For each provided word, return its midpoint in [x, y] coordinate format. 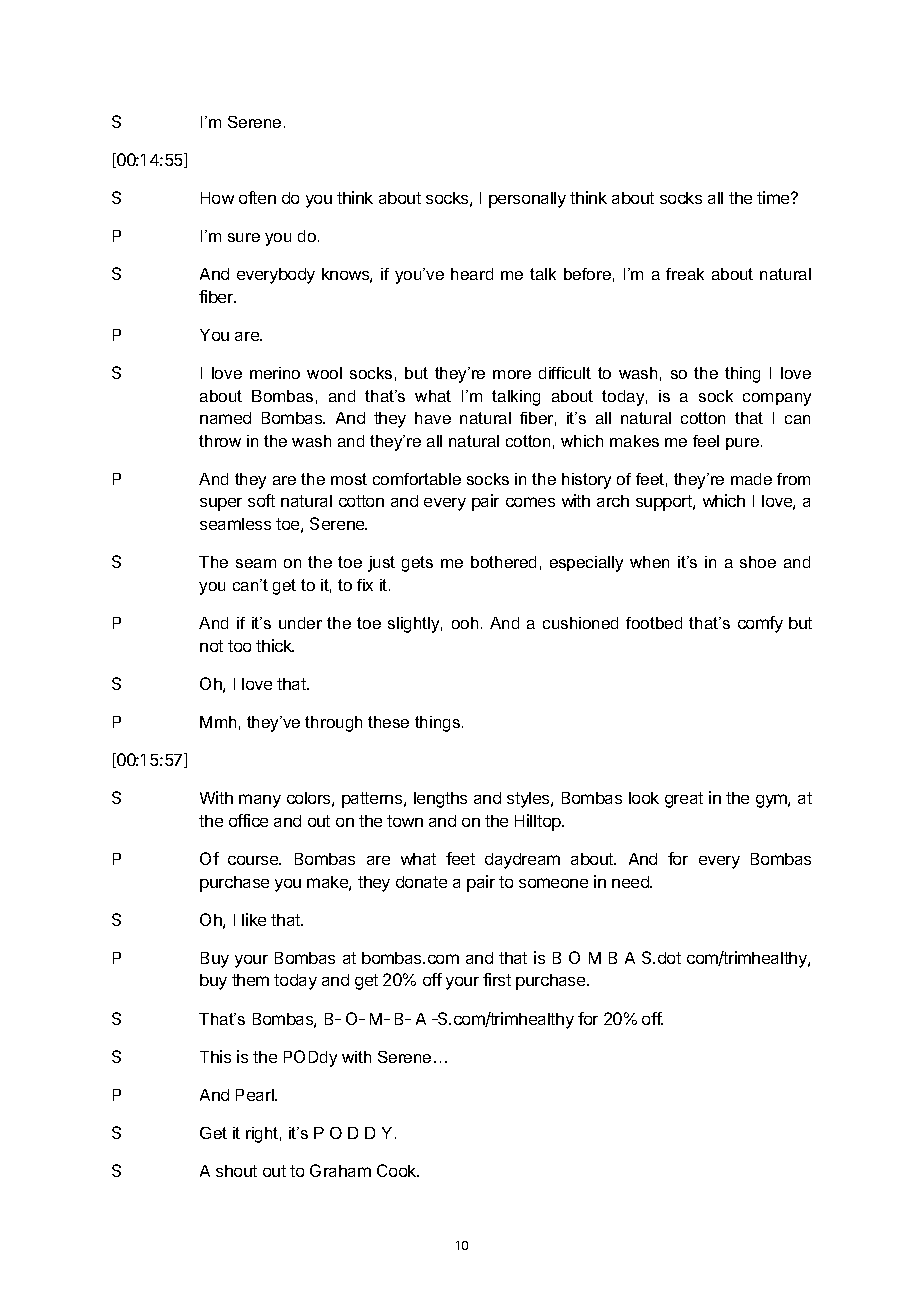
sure [244, 237]
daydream [522, 861]
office [248, 820]
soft [261, 500]
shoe [758, 562]
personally [527, 200]
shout [236, 1171]
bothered [503, 562]
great [684, 800]
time [774, 197]
